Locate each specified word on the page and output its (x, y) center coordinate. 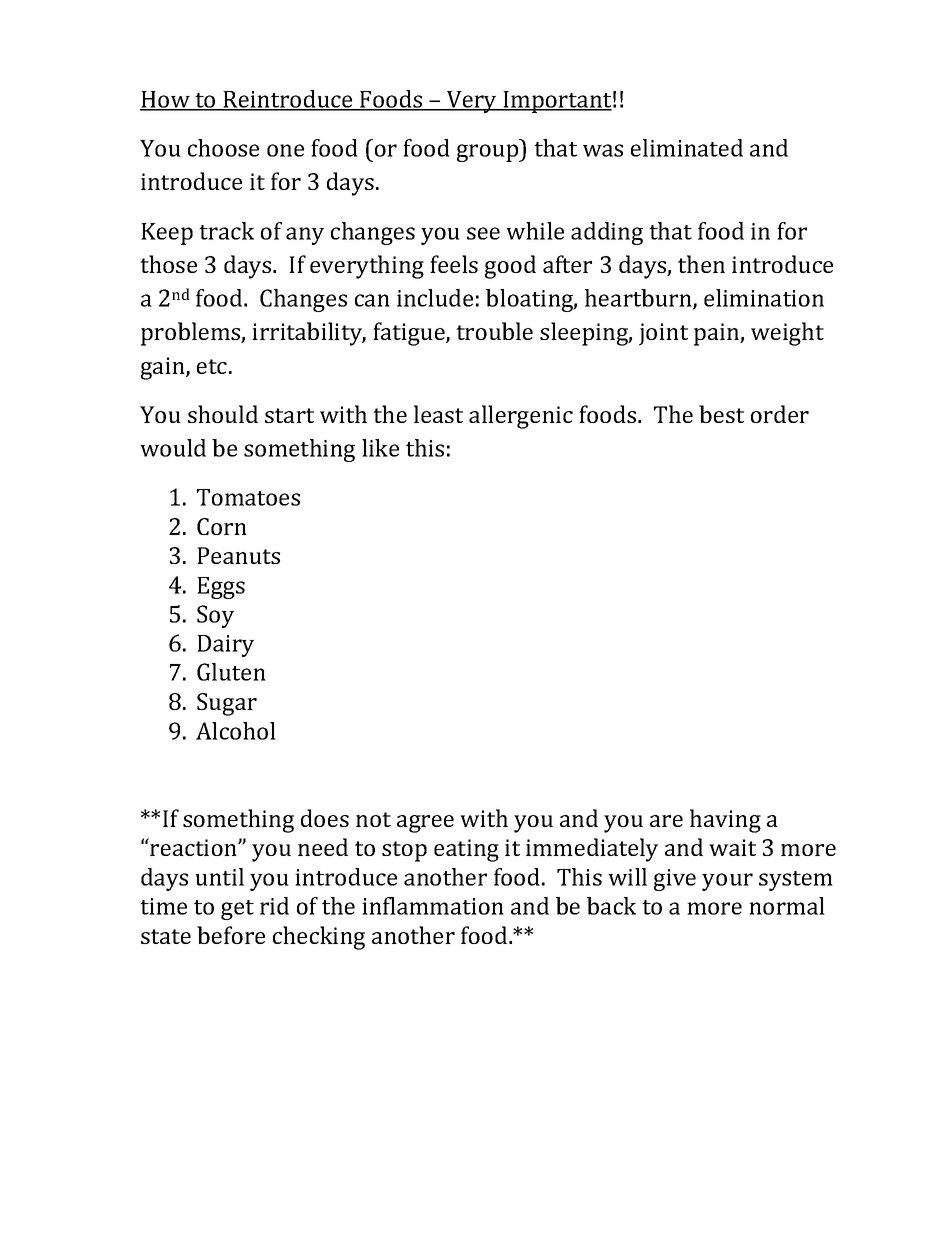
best (721, 414)
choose (223, 148)
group (489, 153)
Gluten (231, 672)
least (438, 414)
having (725, 821)
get (237, 910)
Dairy (225, 646)
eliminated (687, 148)
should (223, 414)
